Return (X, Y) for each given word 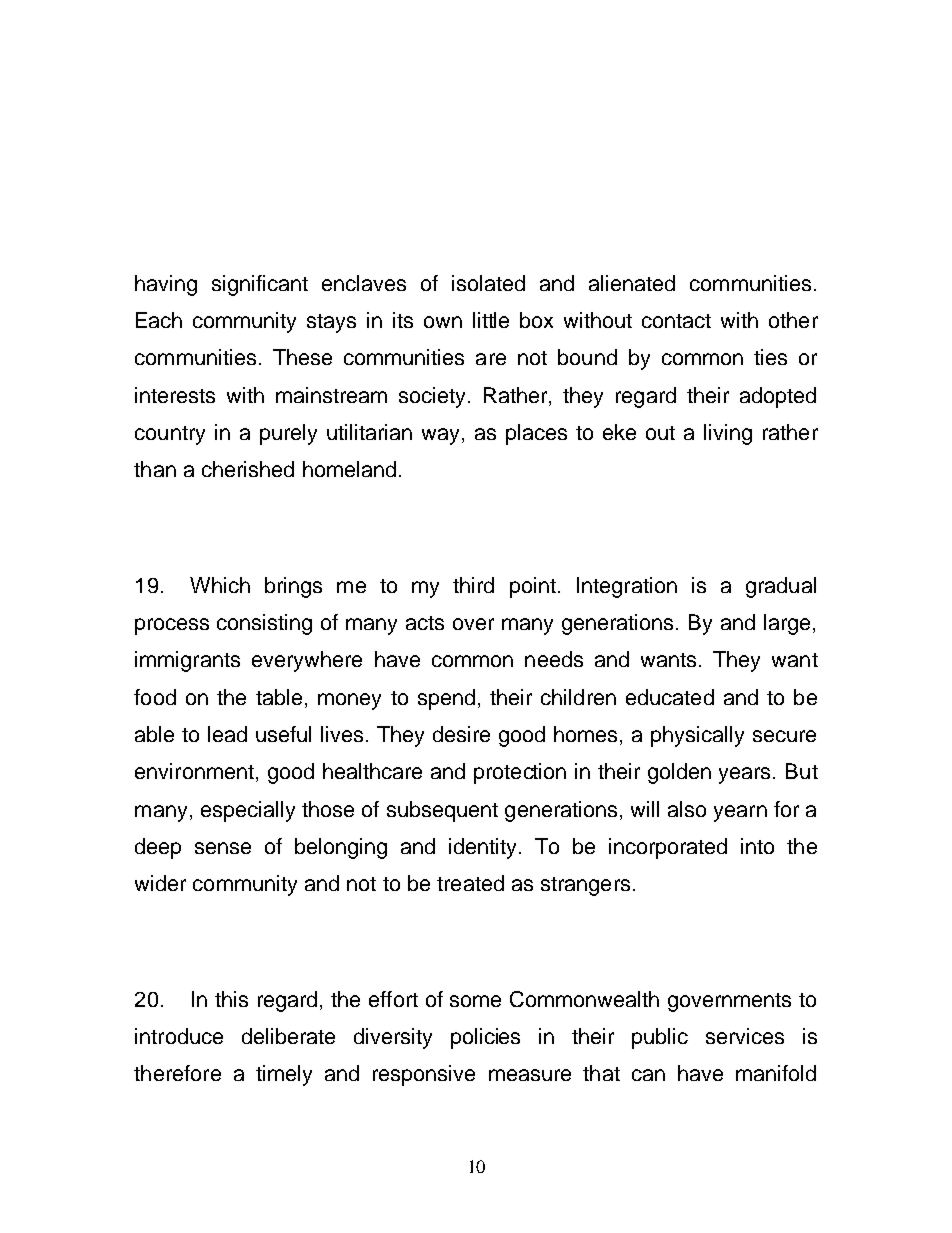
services (745, 1036)
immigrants (187, 661)
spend (446, 699)
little (491, 320)
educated (670, 697)
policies (485, 1038)
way (440, 436)
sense (223, 848)
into (757, 846)
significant (260, 285)
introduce (179, 1036)
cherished (248, 469)
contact (676, 321)
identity (482, 848)
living (728, 434)
